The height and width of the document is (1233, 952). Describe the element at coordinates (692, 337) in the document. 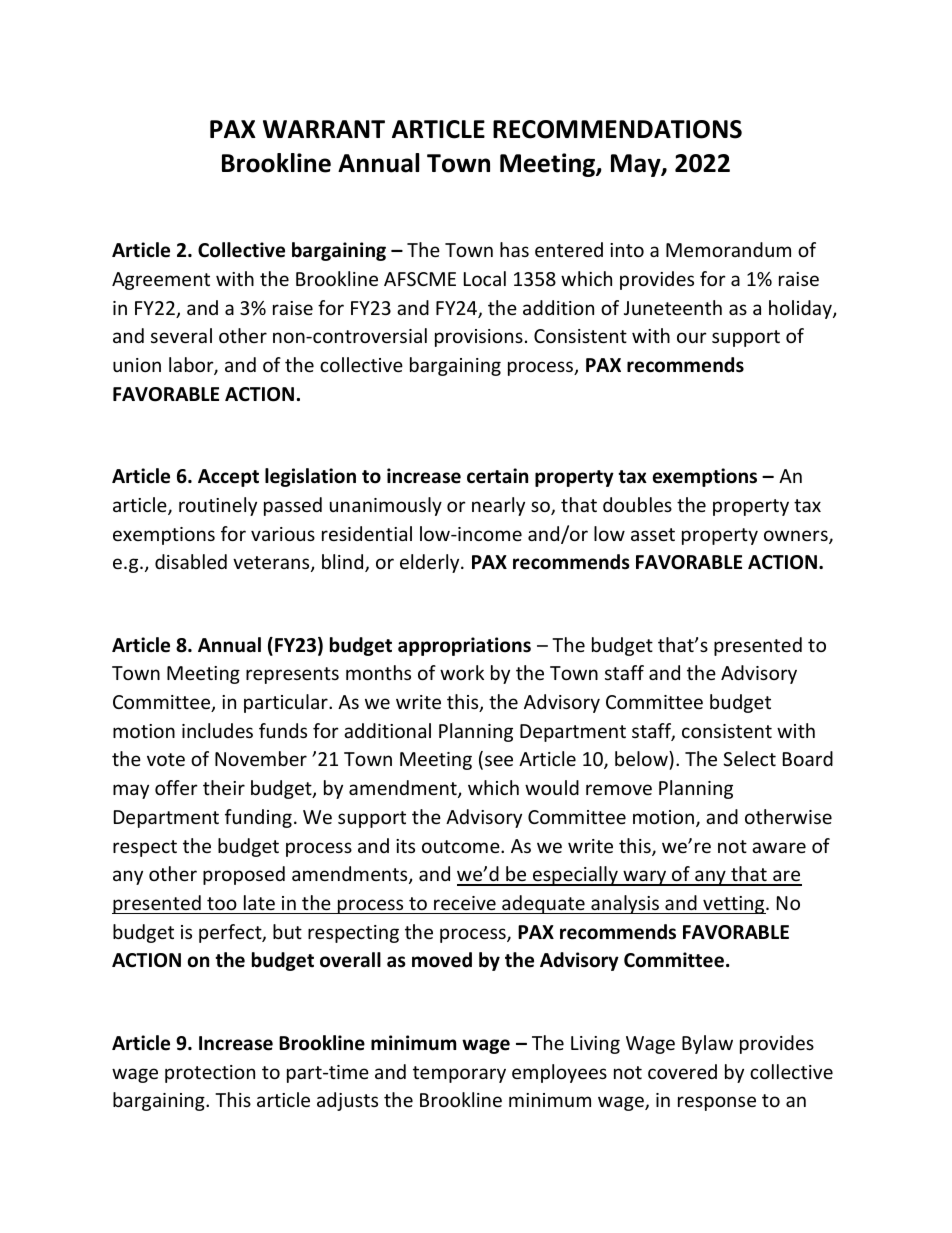

I see `our` at that location.
